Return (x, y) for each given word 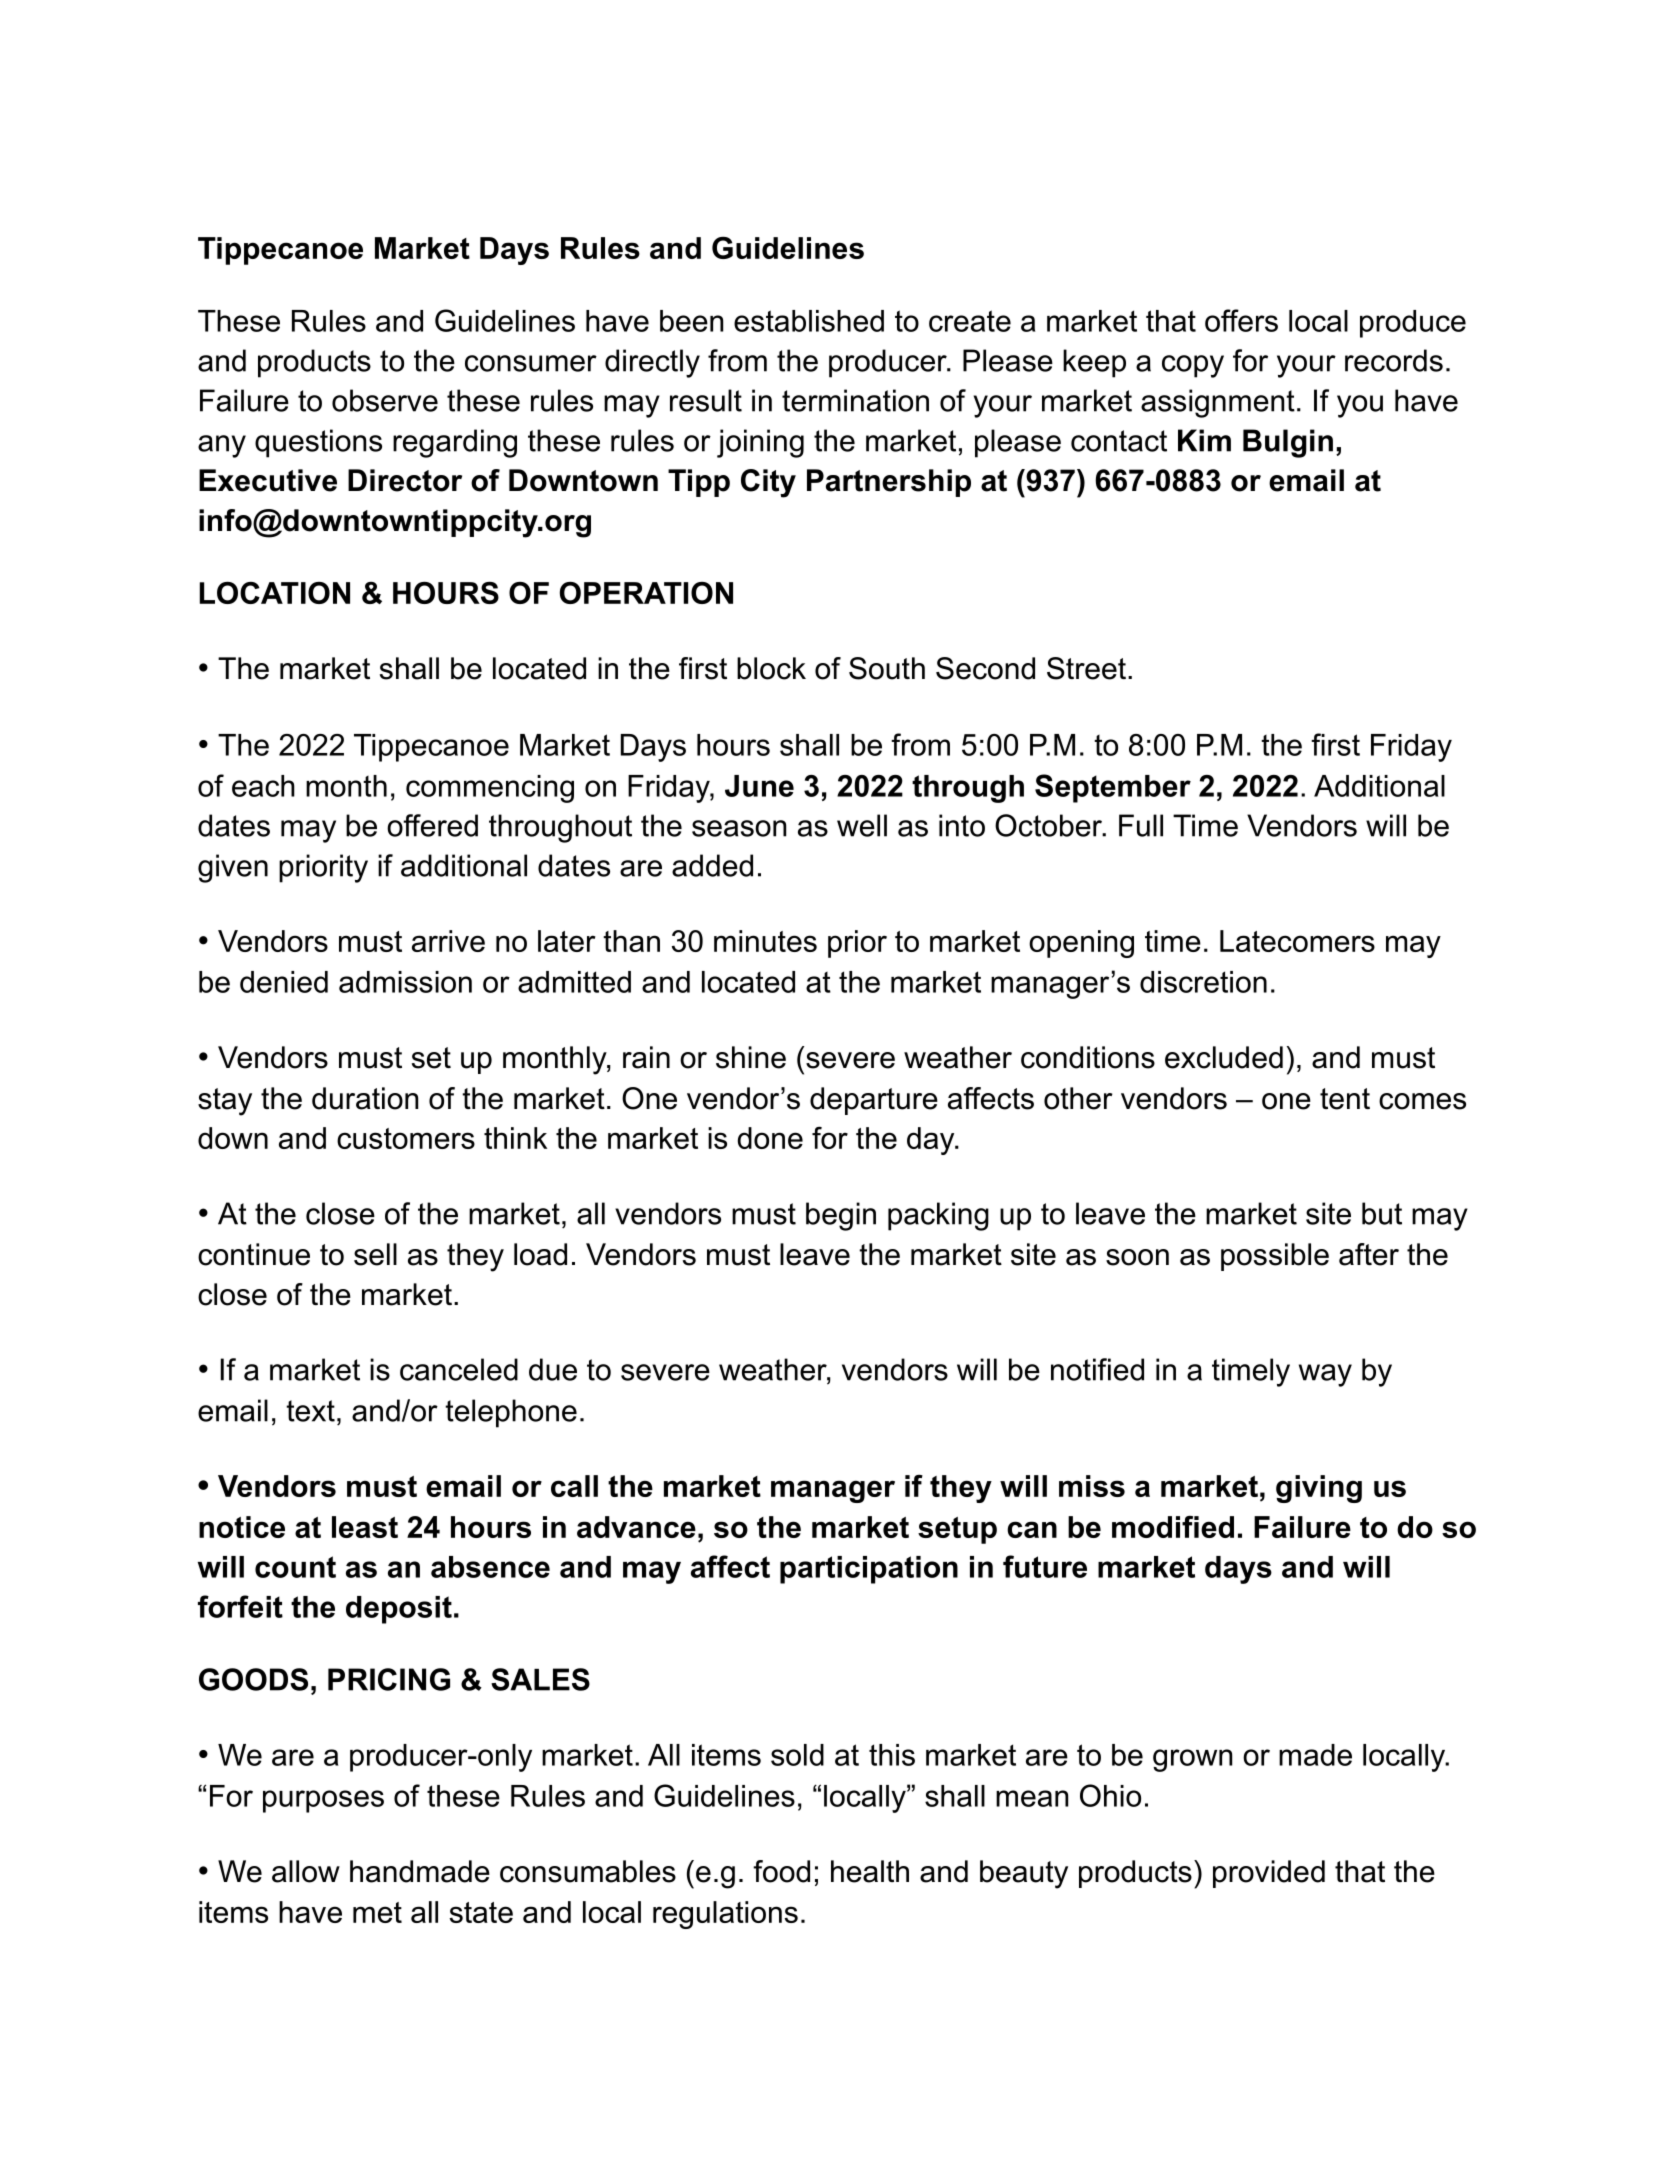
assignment (1218, 403)
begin (841, 1216)
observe (385, 400)
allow (306, 1871)
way (1325, 1375)
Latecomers (1297, 941)
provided (1269, 1874)
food (781, 1871)
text (310, 1411)
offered (432, 825)
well (862, 825)
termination (855, 400)
